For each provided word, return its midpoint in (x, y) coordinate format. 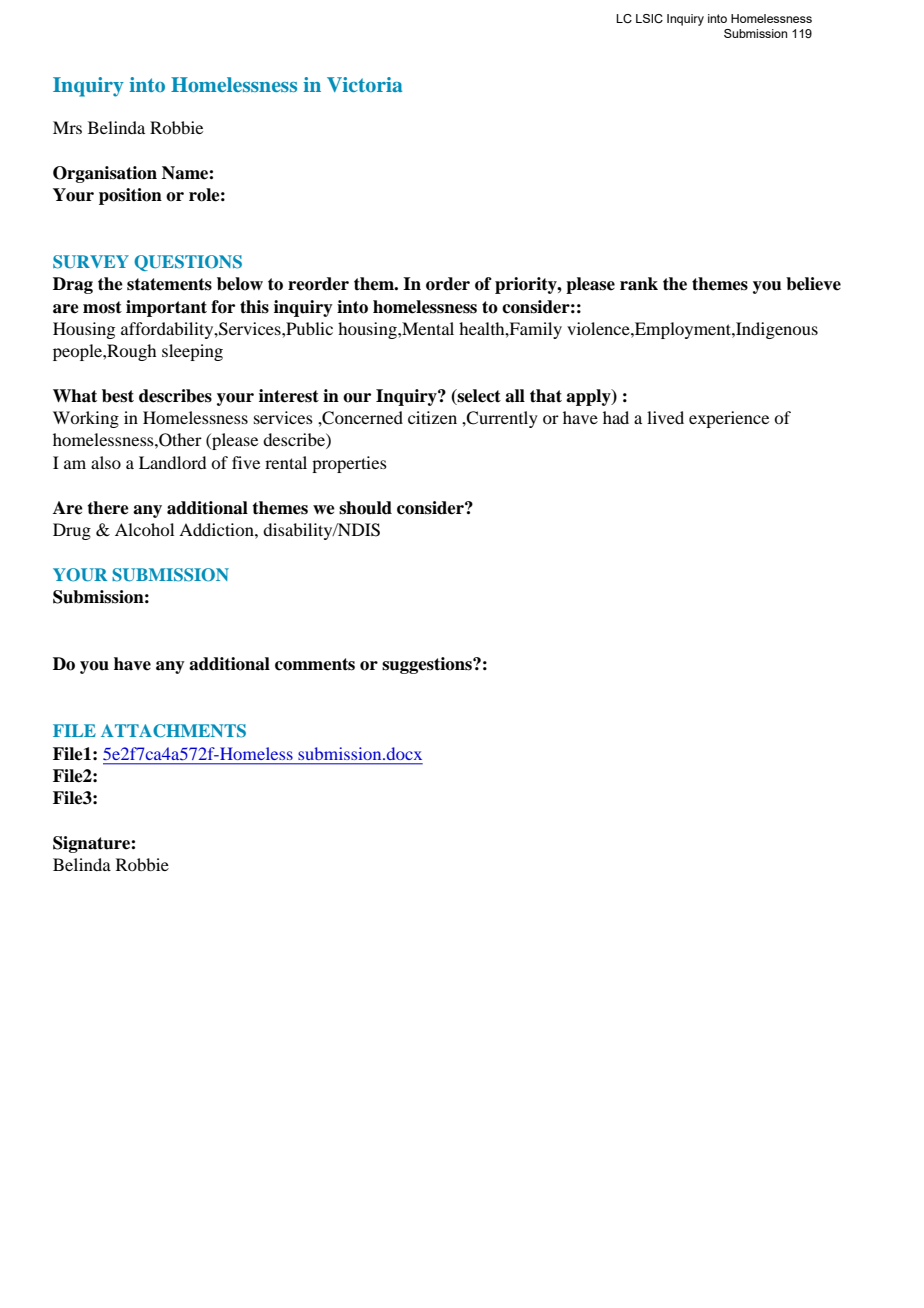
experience (729, 419)
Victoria (364, 84)
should (365, 508)
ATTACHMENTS (173, 731)
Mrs (67, 127)
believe (813, 284)
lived (665, 417)
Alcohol (144, 529)
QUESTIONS (188, 263)
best (118, 396)
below (240, 284)
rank (639, 284)
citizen (432, 417)
